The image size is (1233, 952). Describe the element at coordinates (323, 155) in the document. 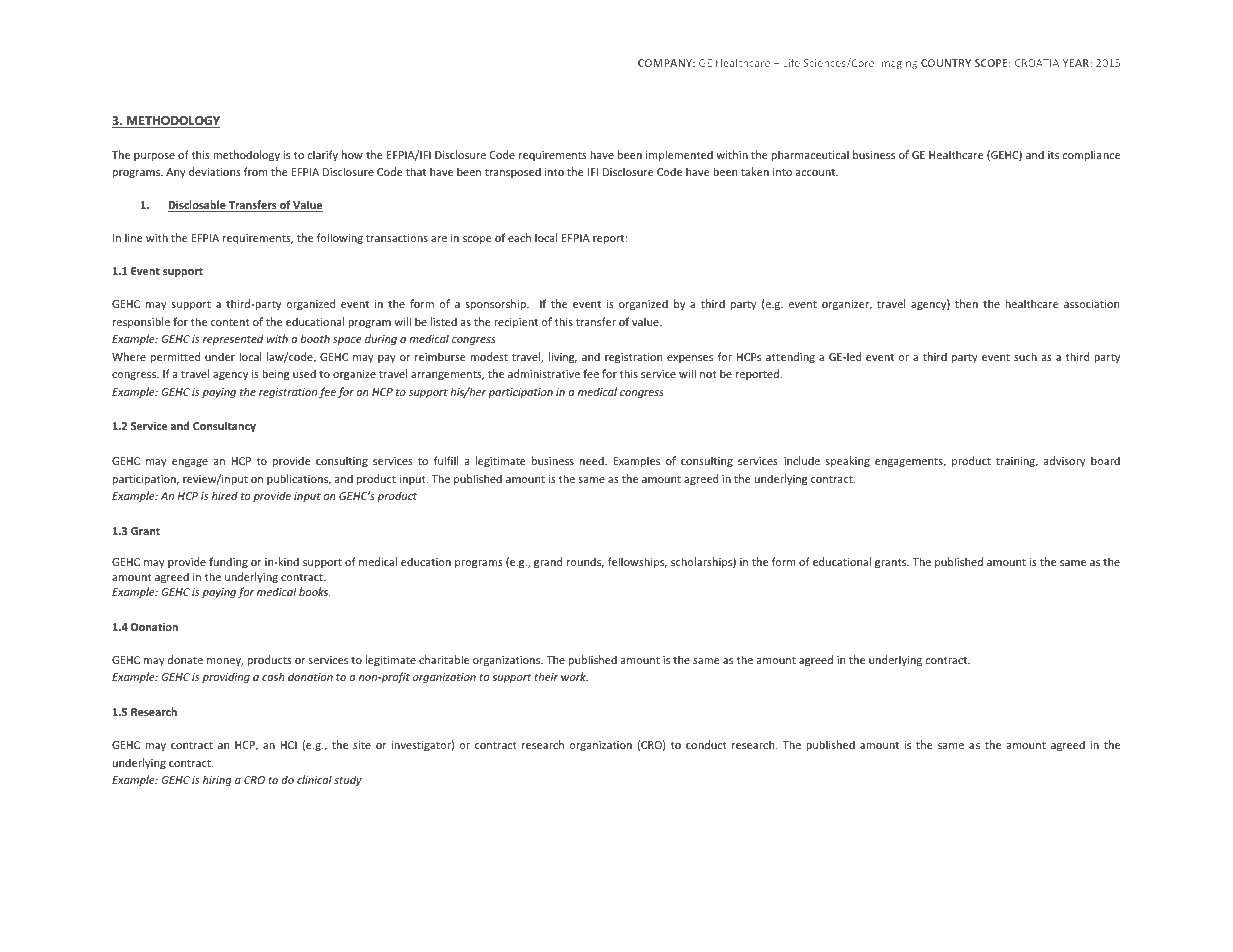

I see `clarify` at that location.
